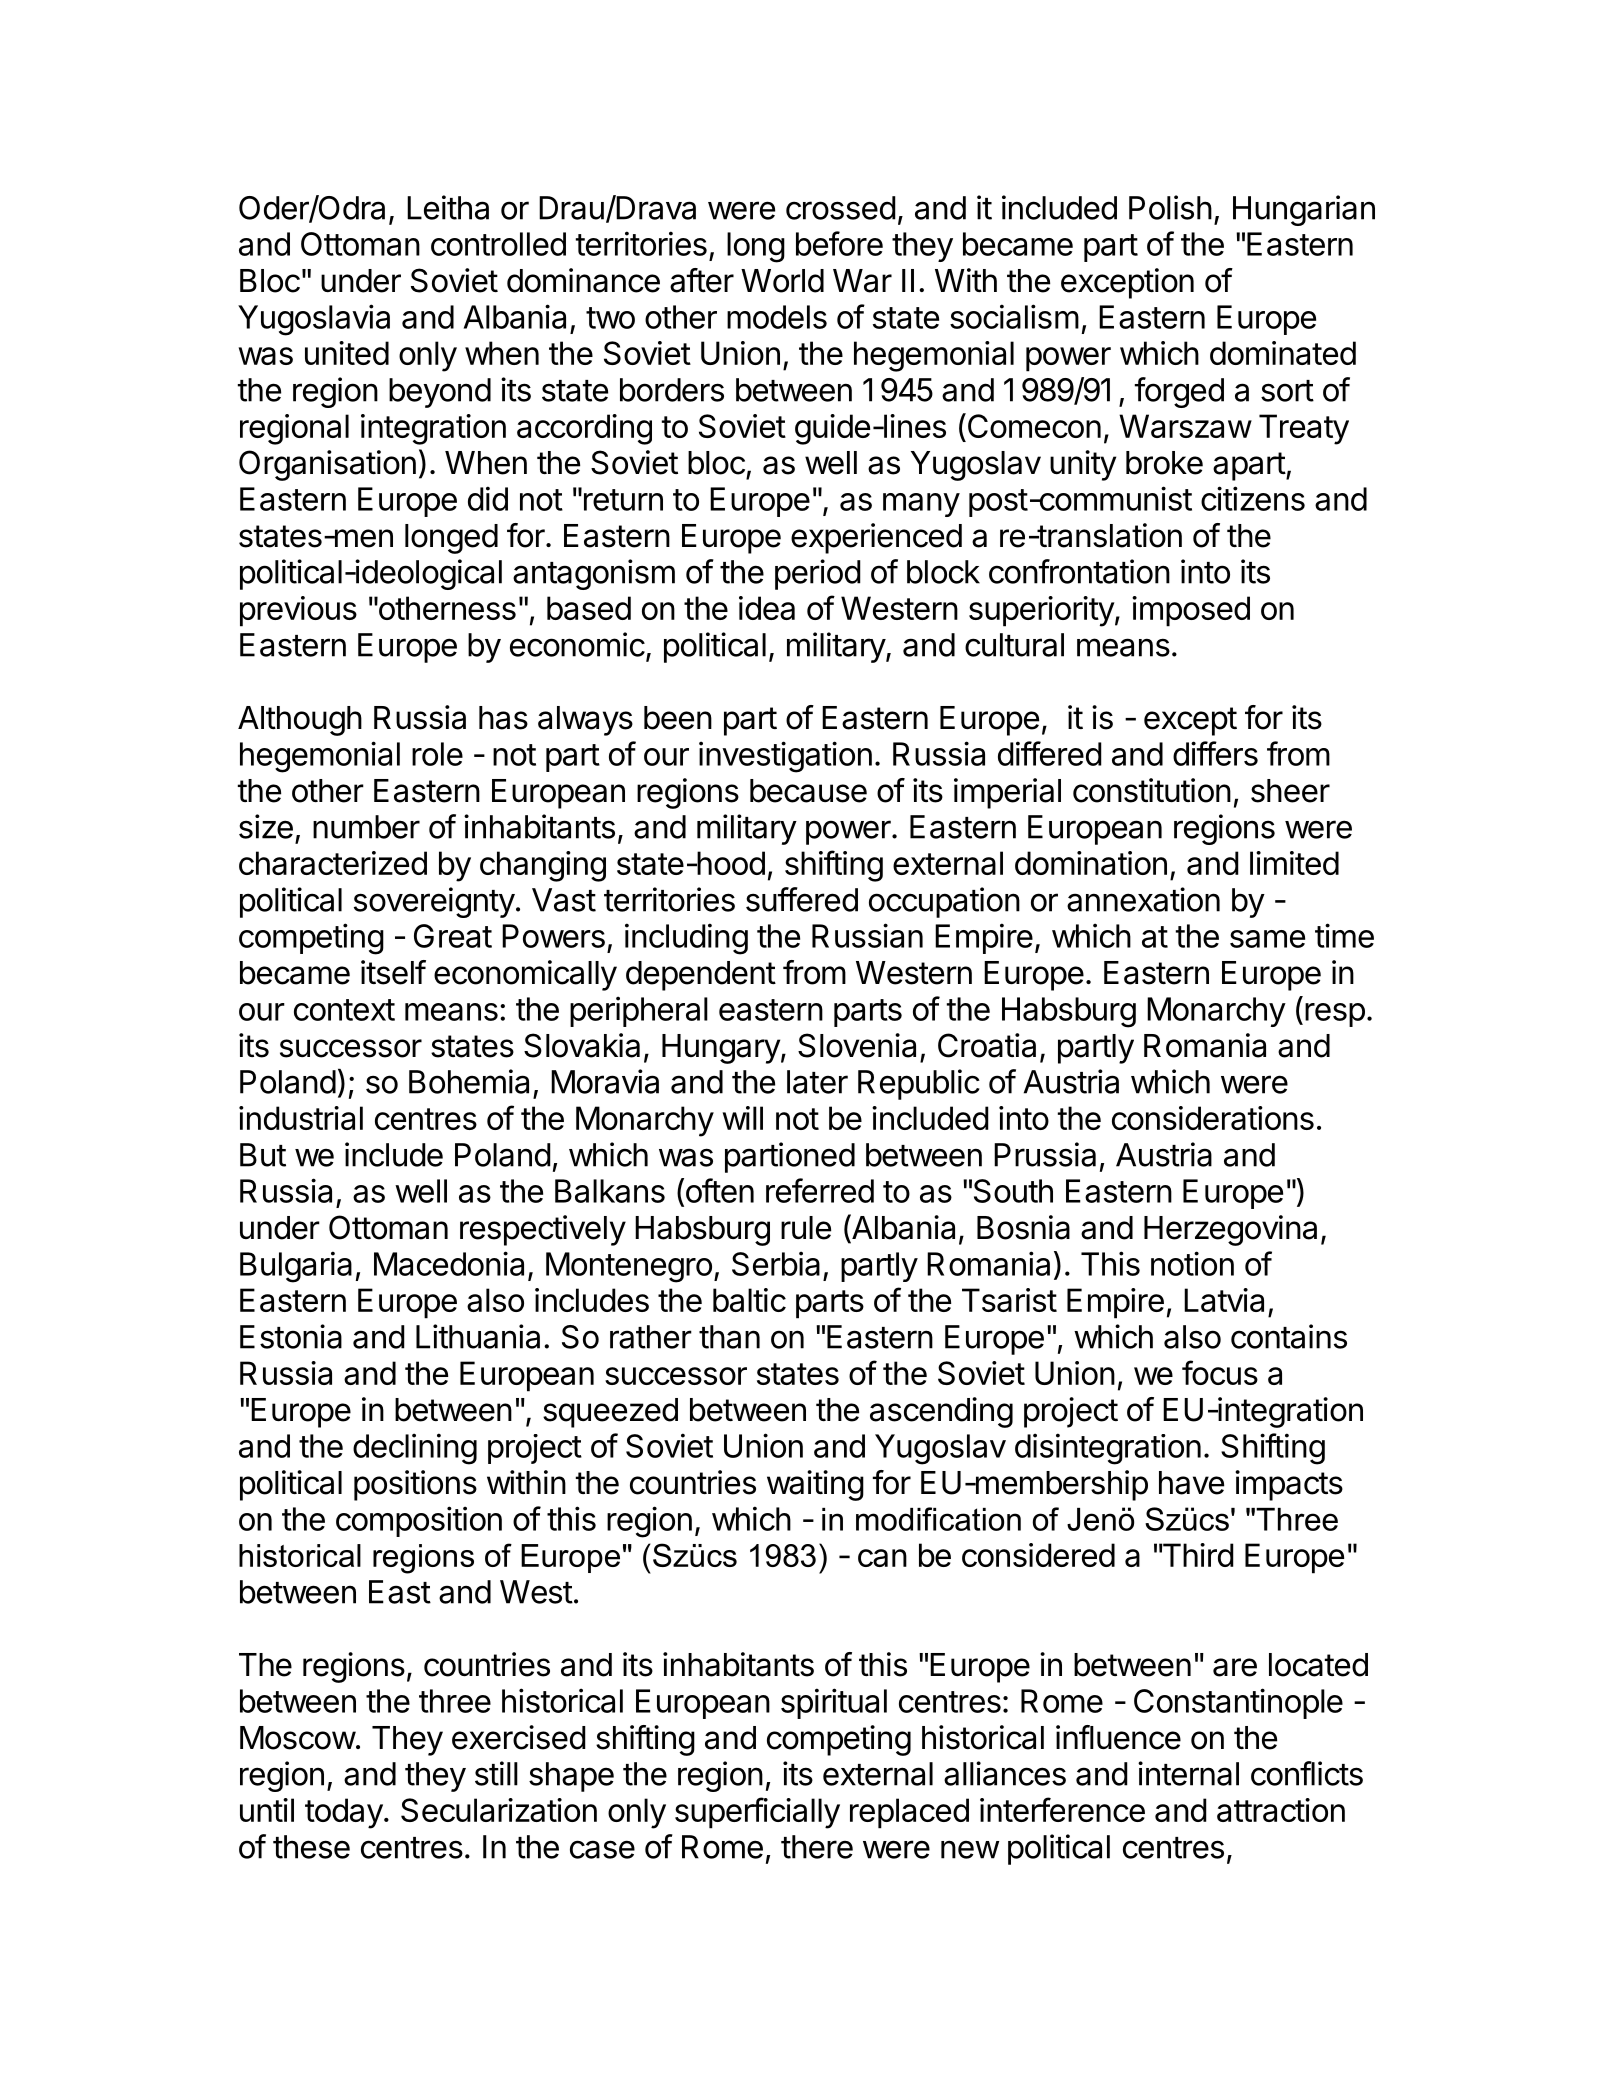 The height and width of the screenshot is (2090, 1615). I want to click on Macedonia, so click(449, 1263).
